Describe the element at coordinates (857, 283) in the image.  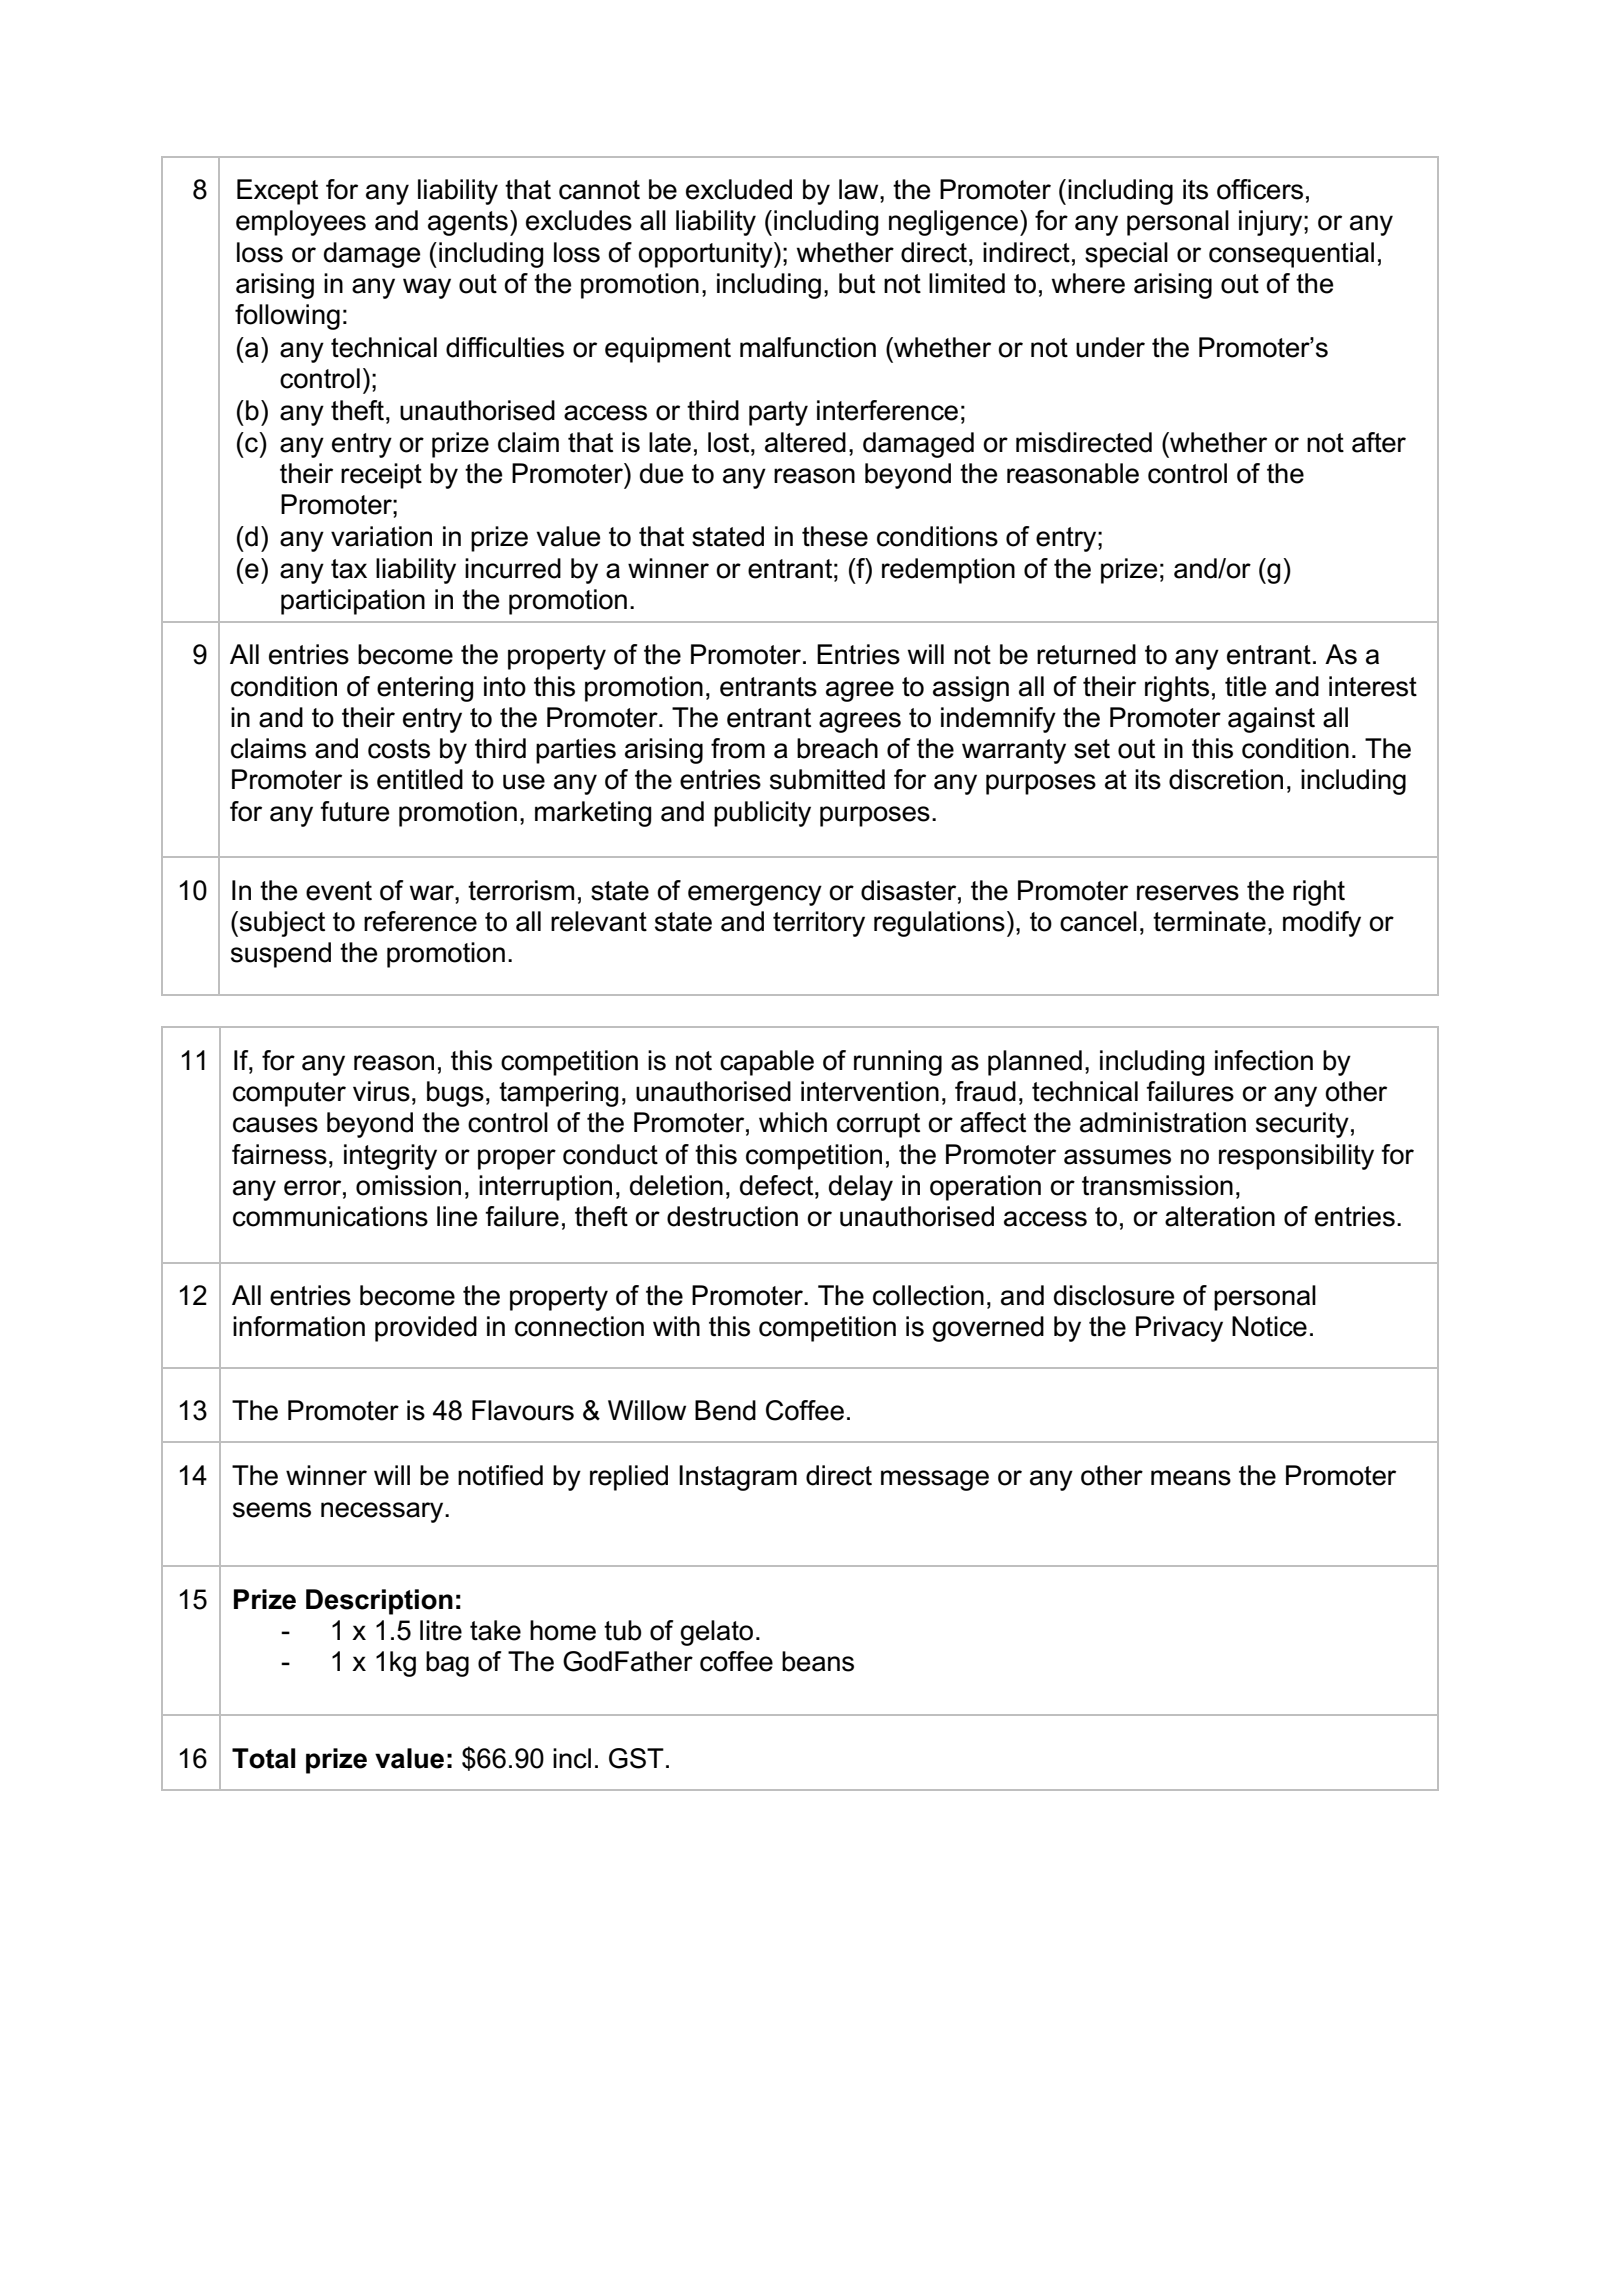
I see `but` at that location.
